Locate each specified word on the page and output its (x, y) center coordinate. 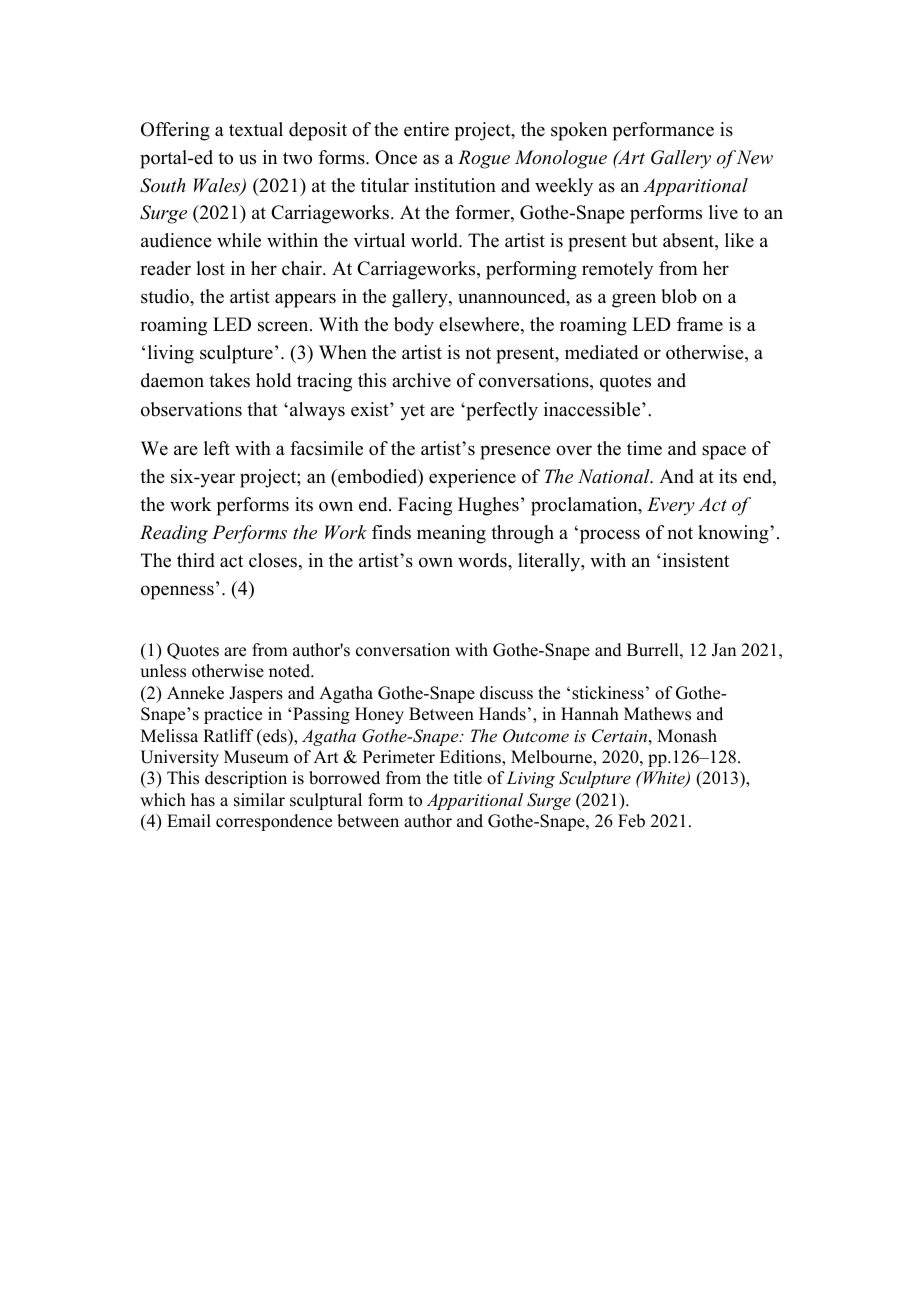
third (196, 560)
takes (229, 380)
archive (421, 380)
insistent (694, 560)
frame (700, 324)
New (755, 157)
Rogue (484, 159)
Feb (631, 821)
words (483, 560)
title (468, 778)
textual (256, 129)
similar (259, 800)
